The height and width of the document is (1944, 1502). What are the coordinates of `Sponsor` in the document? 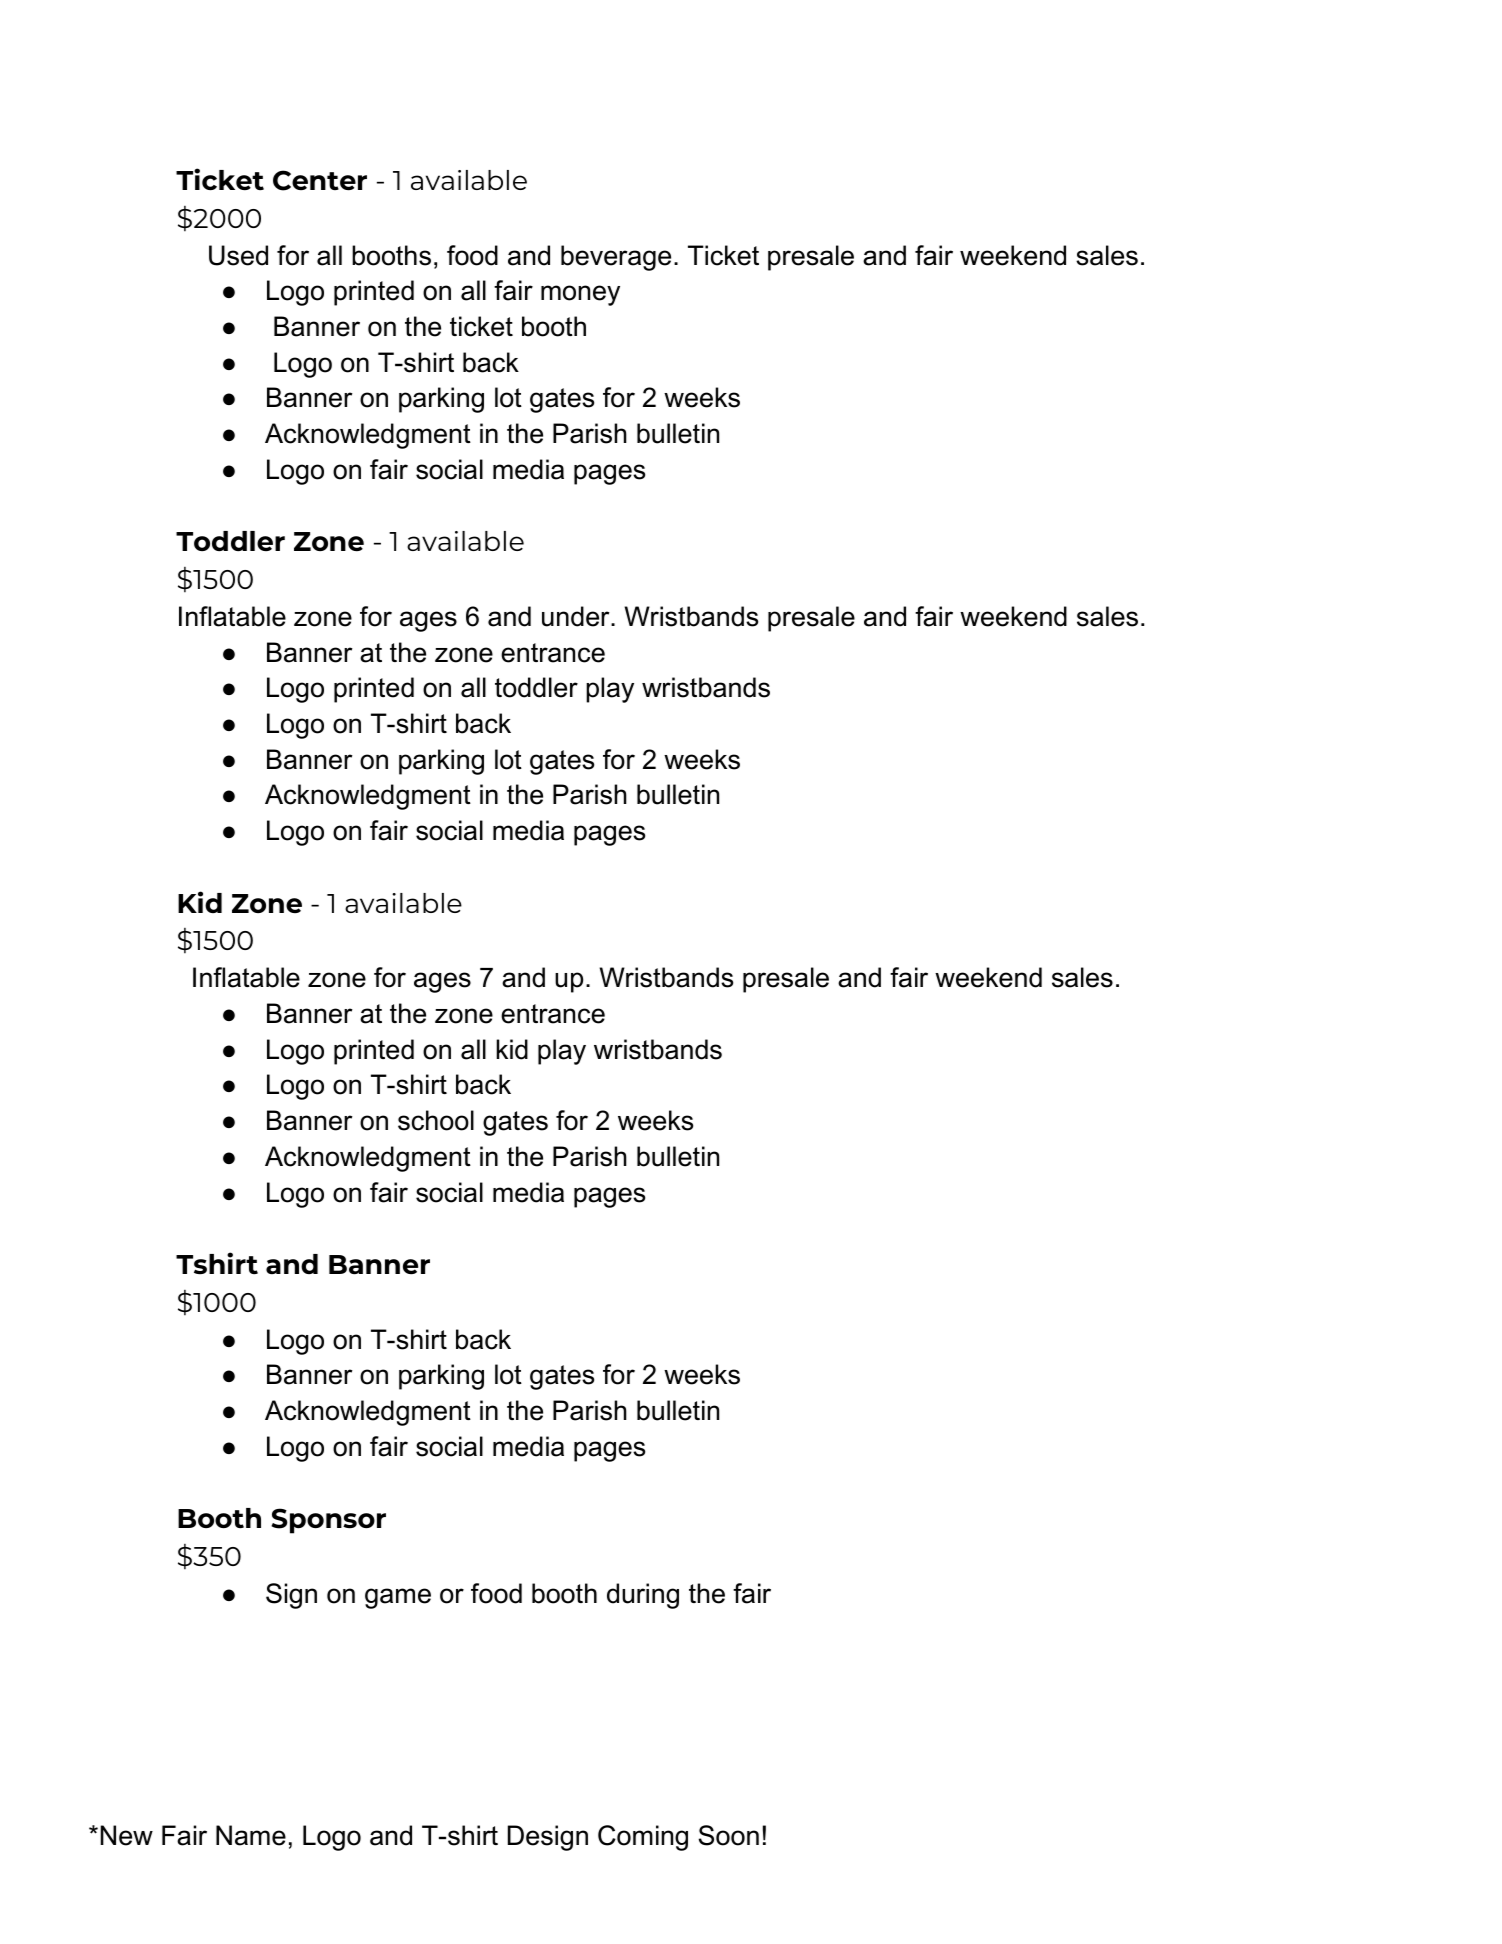 It's located at (328, 1521).
